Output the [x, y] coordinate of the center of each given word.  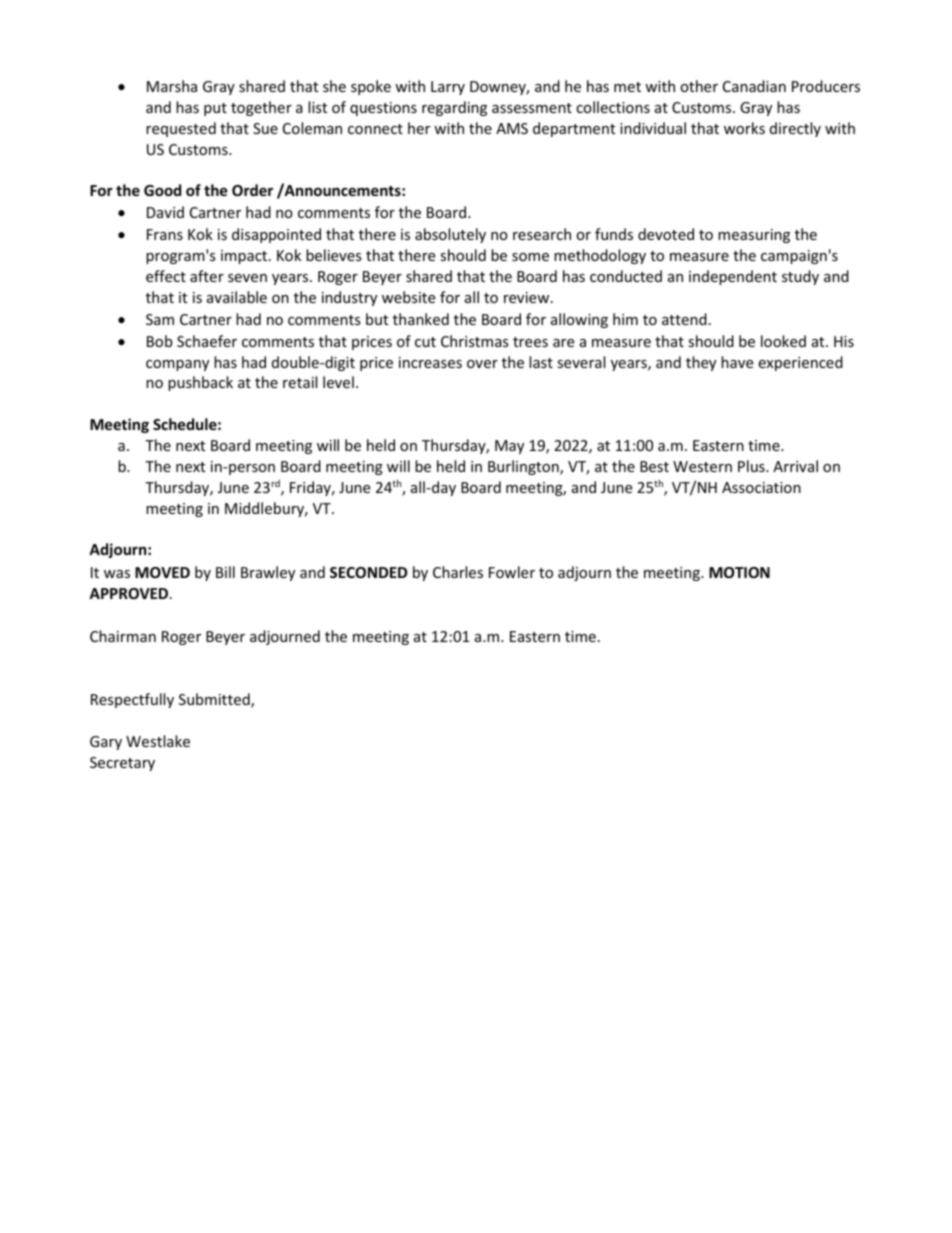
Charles [458, 572]
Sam [160, 319]
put [215, 109]
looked [783, 341]
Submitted [215, 700]
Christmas [475, 341]
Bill [225, 572]
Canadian [754, 86]
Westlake [158, 741]
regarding [454, 108]
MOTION [739, 572]
